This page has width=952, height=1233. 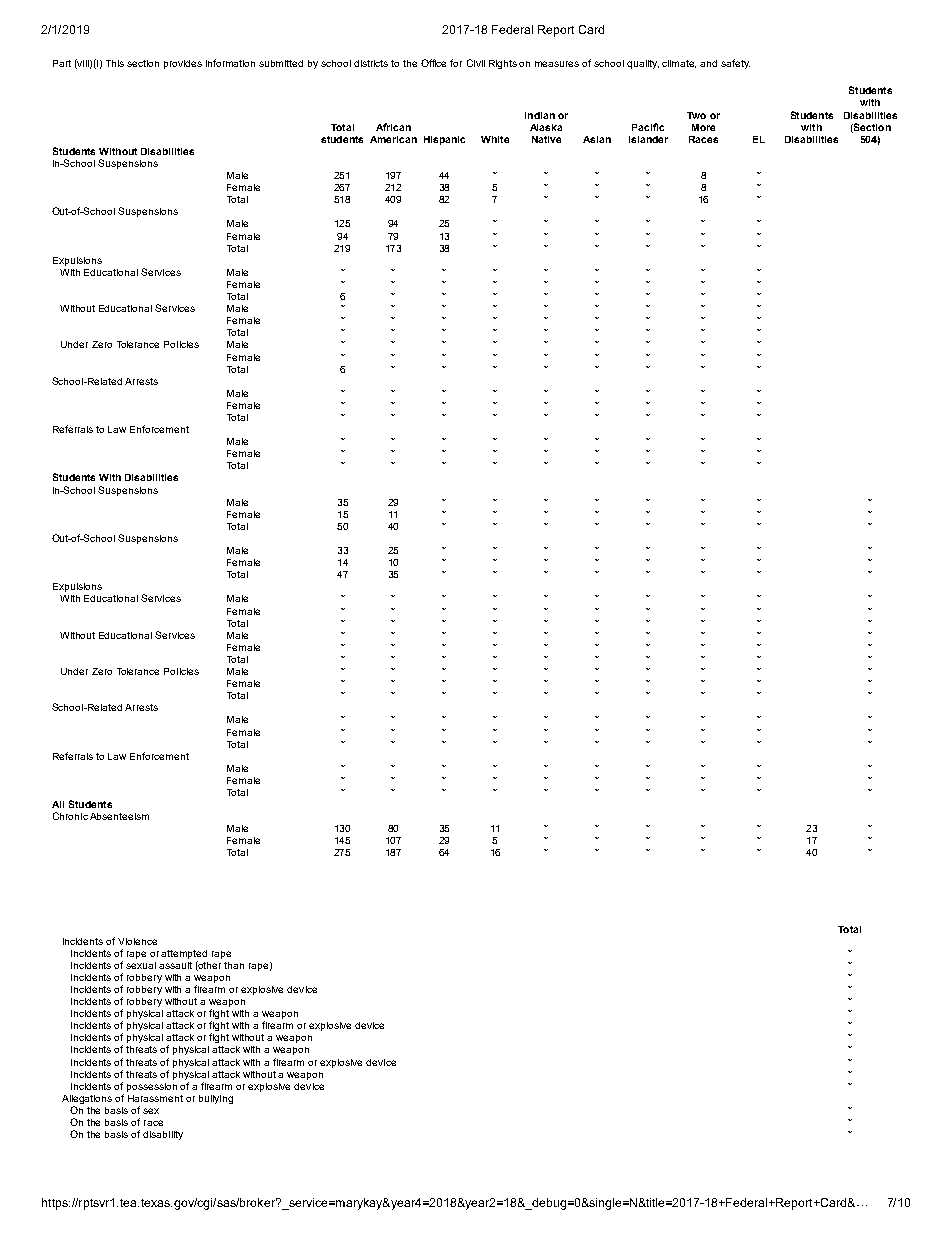 What do you see at coordinates (216, 1099) in the page?
I see `bullying` at bounding box center [216, 1099].
